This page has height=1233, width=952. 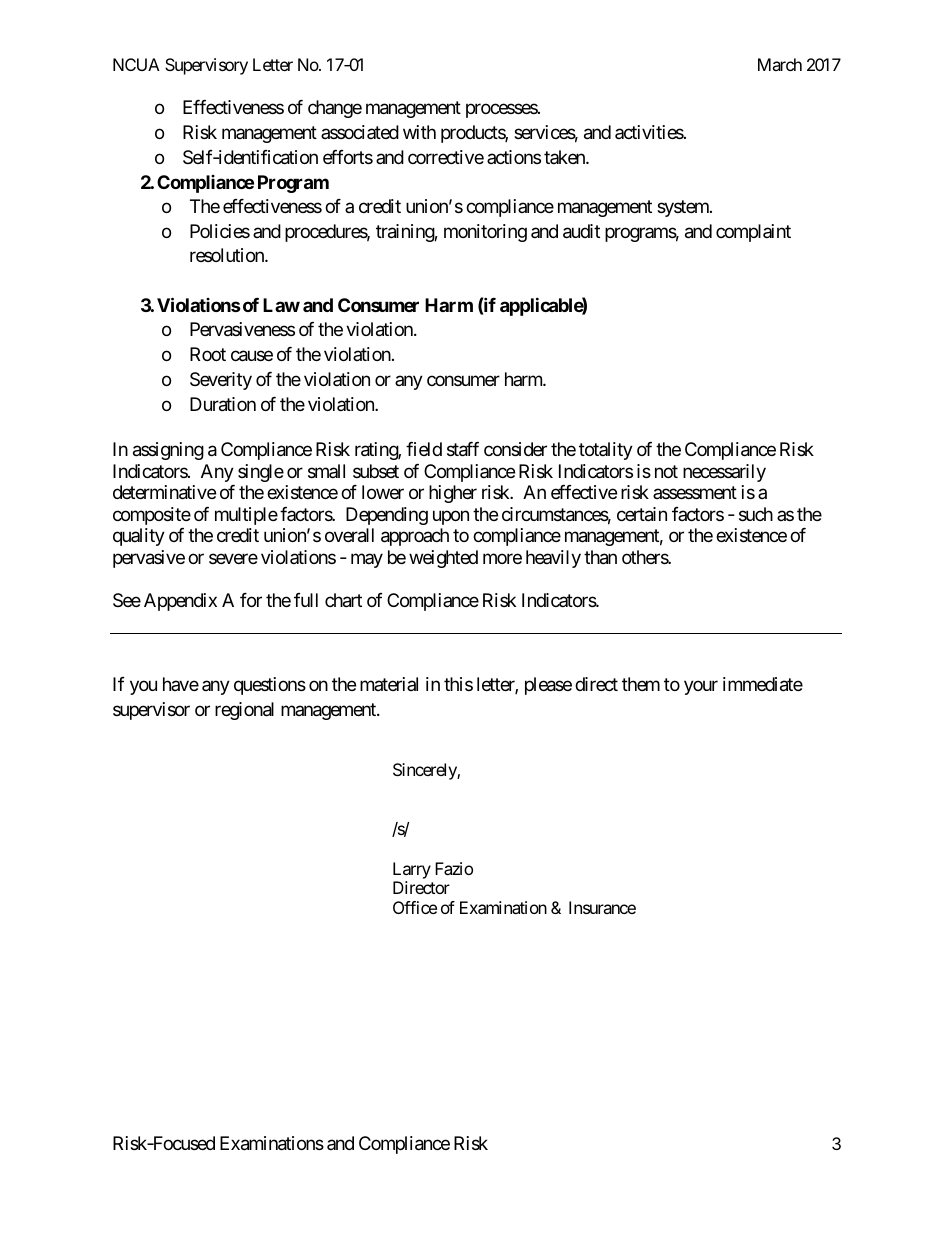 I want to click on single, so click(x=261, y=473).
